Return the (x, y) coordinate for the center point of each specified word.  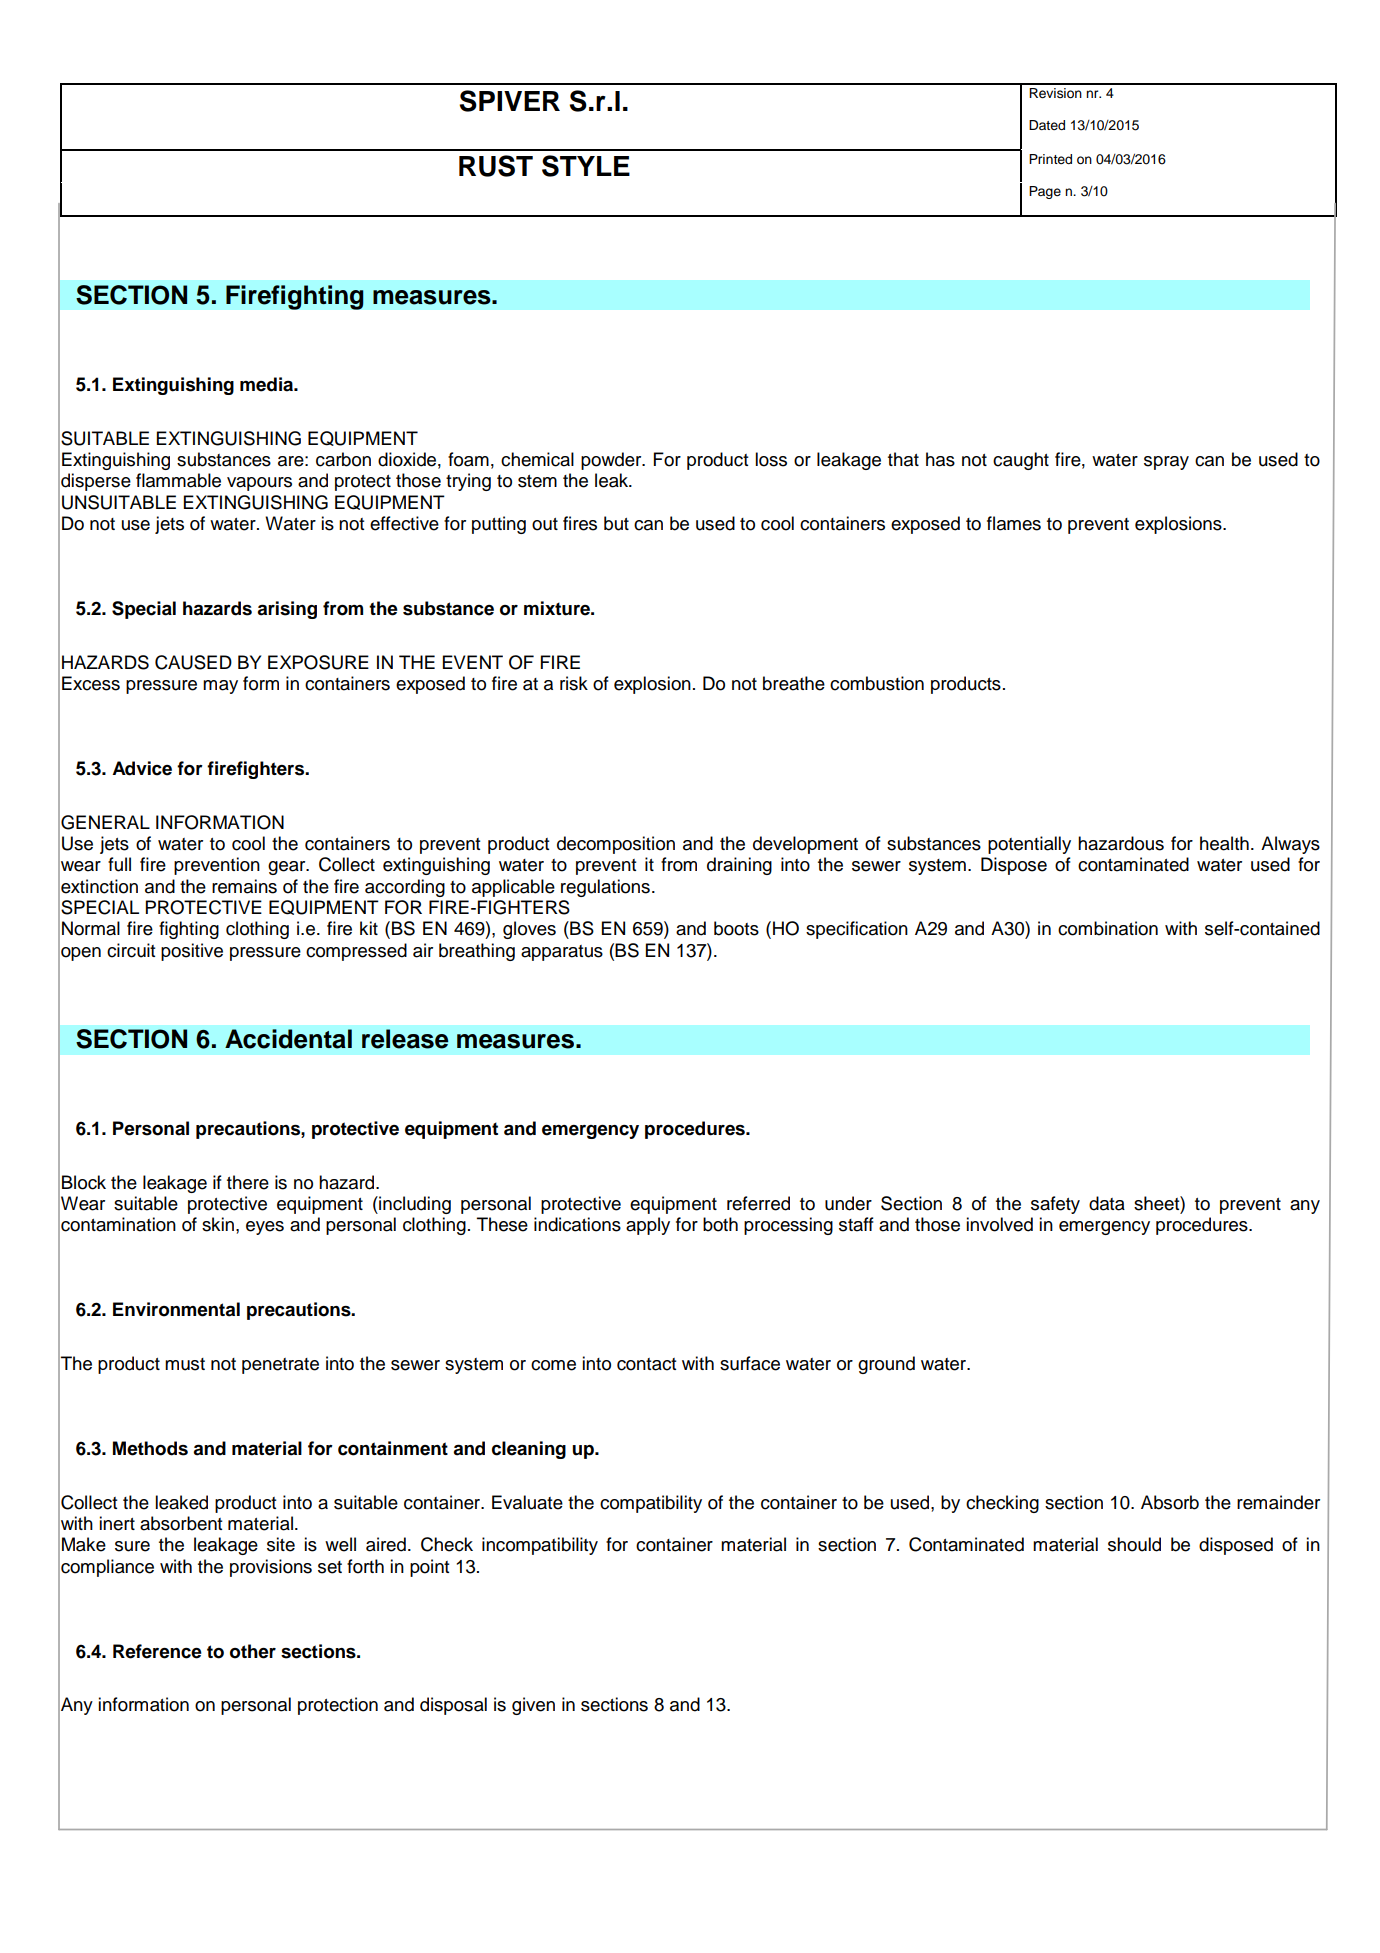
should (1134, 1544)
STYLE (586, 166)
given (533, 1706)
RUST (496, 166)
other (253, 1651)
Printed (1050, 159)
